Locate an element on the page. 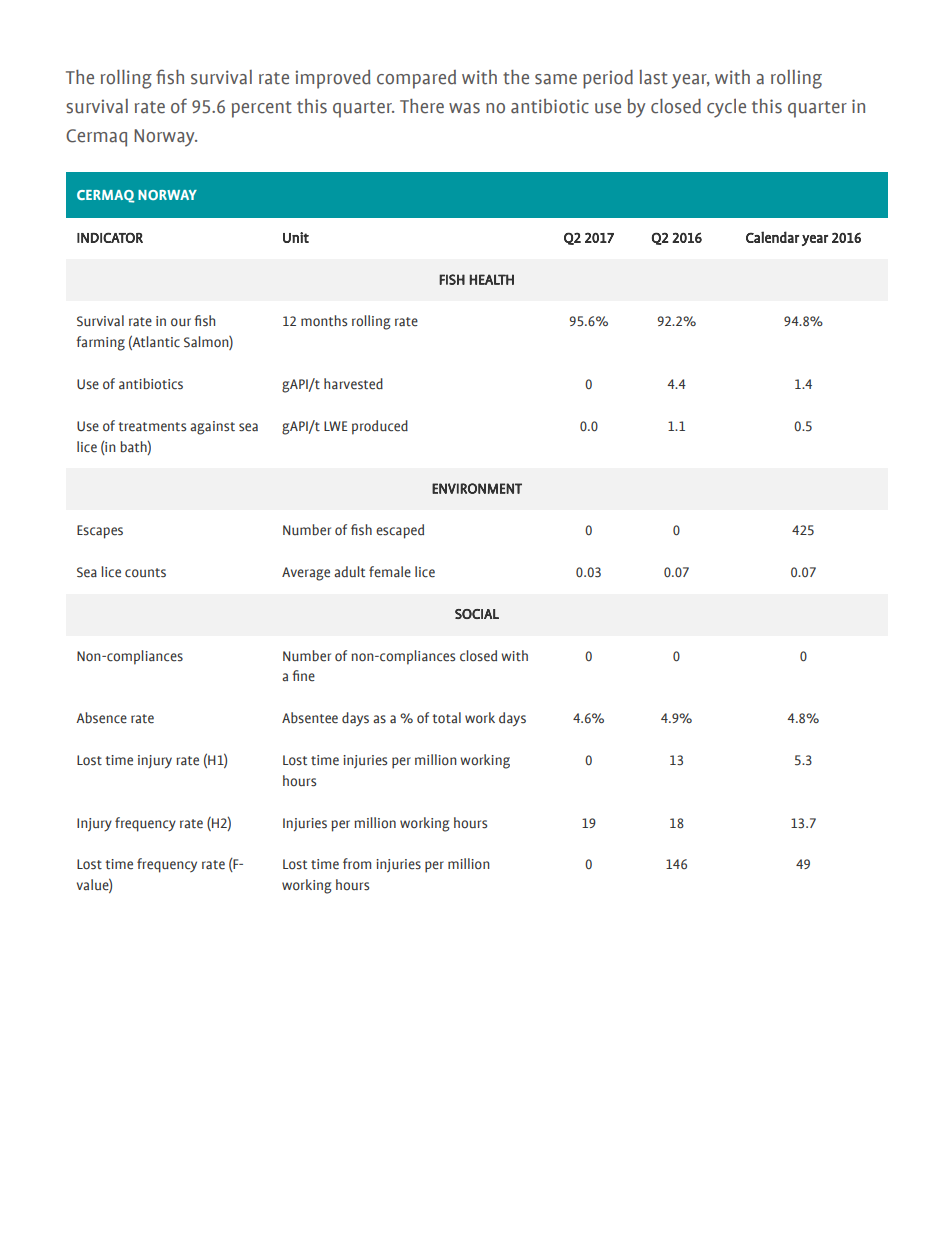 The width and height of the image is (952, 1233). HEALTH is located at coordinates (492, 279).
